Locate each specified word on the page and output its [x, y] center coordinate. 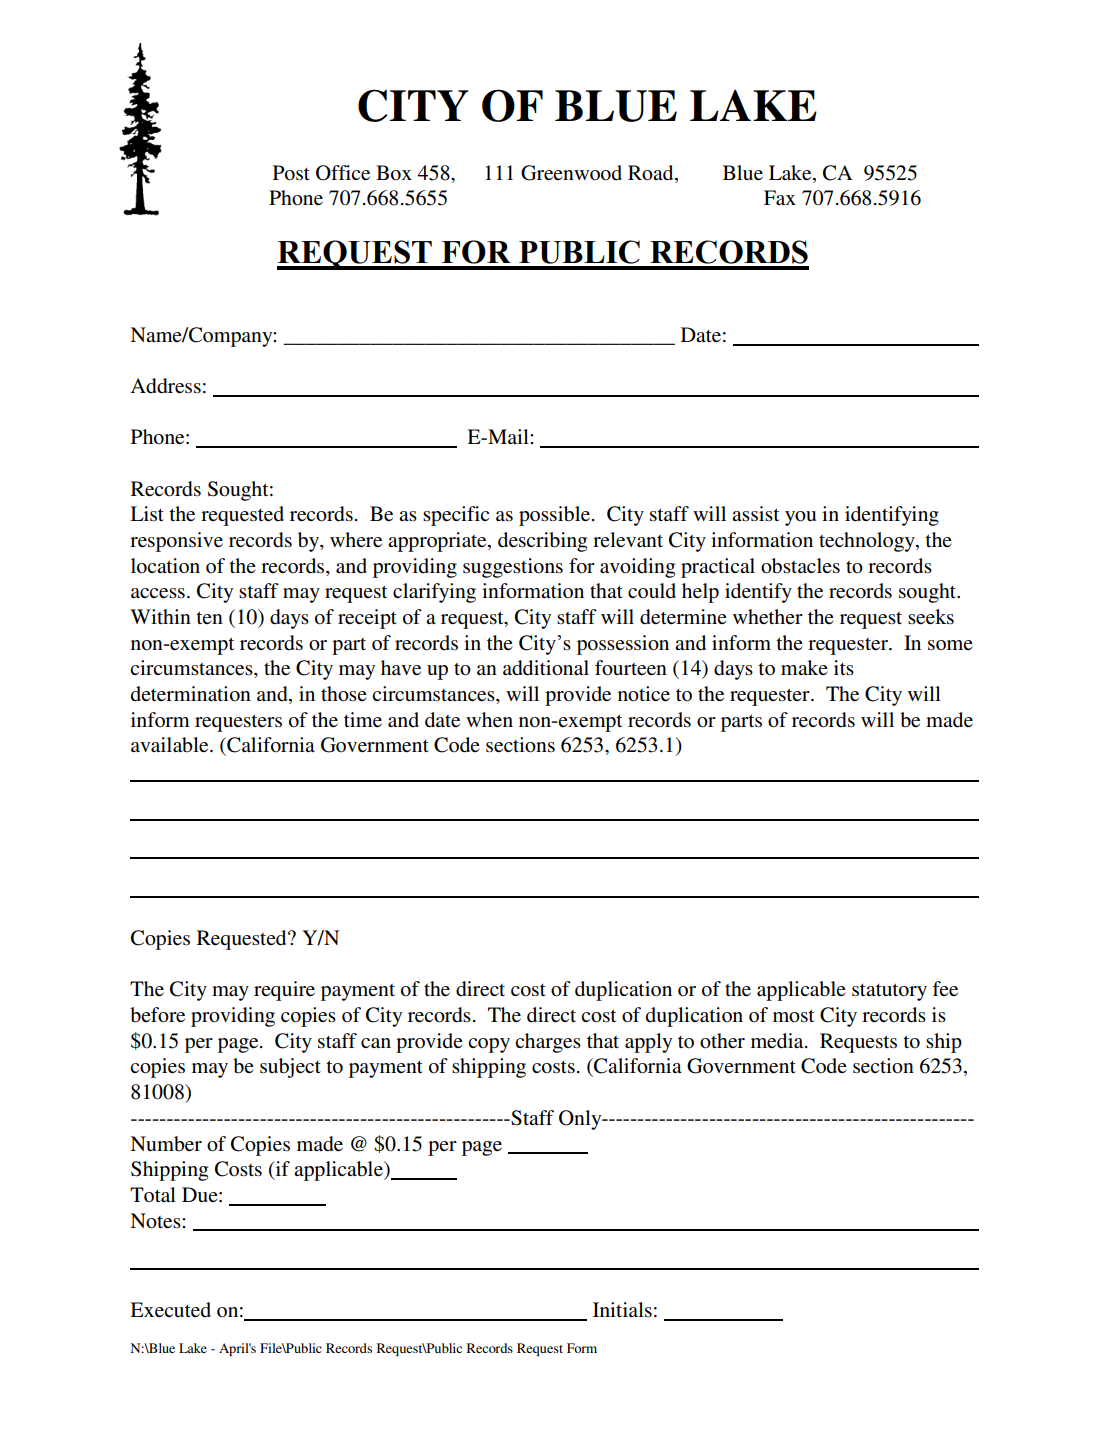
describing [542, 542]
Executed [170, 1310]
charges [548, 1043]
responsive [176, 542]
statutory [889, 992]
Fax [780, 197]
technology [868, 542]
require [284, 991]
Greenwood [571, 173]
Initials [622, 1310]
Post [291, 173]
